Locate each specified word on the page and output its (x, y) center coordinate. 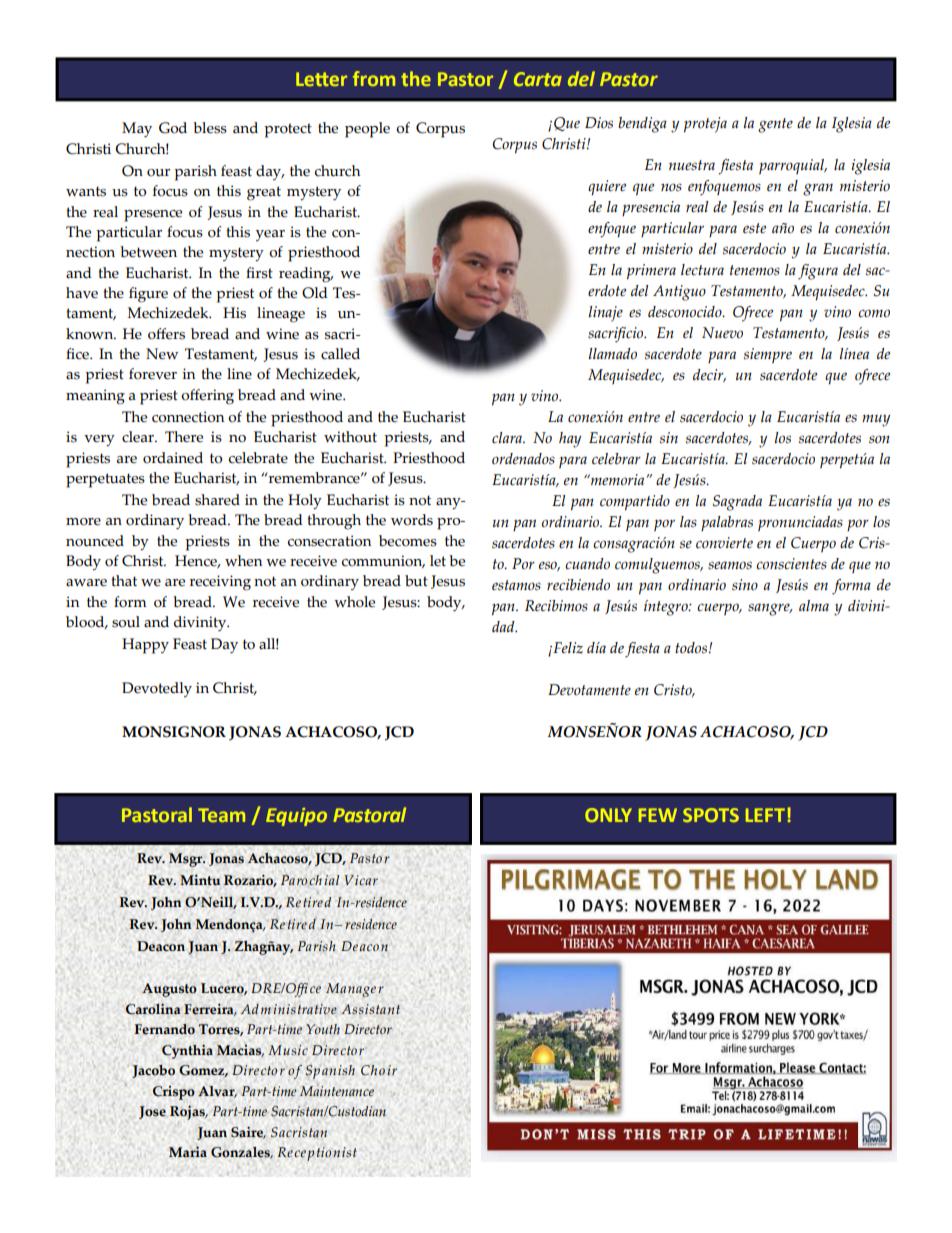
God (173, 128)
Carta (538, 79)
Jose (152, 1112)
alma (814, 605)
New (162, 354)
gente (775, 125)
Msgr (187, 860)
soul (126, 622)
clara (508, 438)
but (416, 581)
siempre (768, 356)
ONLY (608, 815)
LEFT (765, 815)
